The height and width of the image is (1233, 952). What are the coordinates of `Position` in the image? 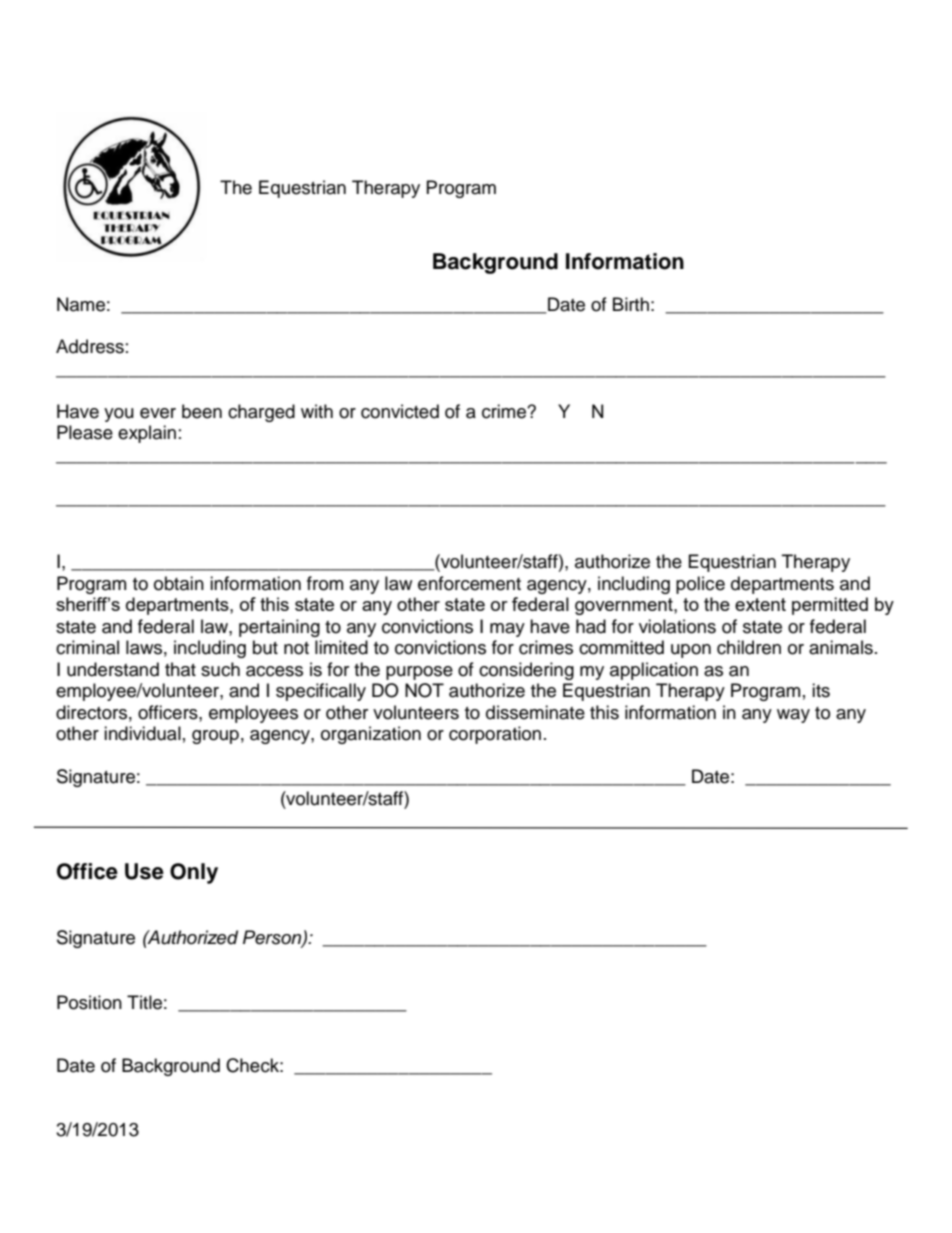 It's located at (89, 1002).
